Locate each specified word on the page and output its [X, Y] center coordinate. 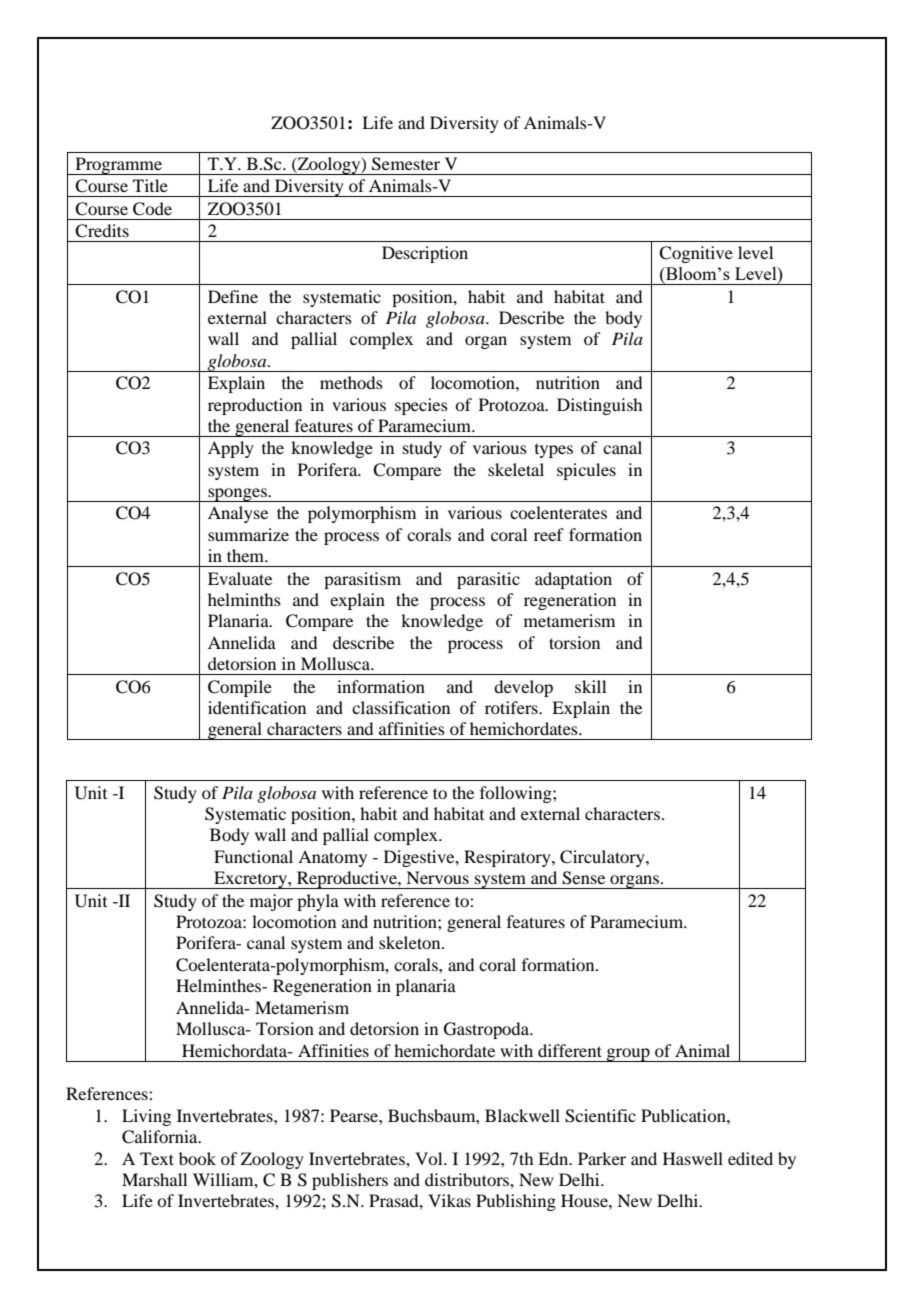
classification [401, 707]
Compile [240, 688]
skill [590, 686]
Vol [430, 1158]
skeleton [411, 942]
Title [150, 185]
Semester [406, 164]
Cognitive [696, 254]
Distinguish [599, 406]
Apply [231, 449]
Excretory [250, 880]
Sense [583, 878]
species [421, 406]
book [197, 1158]
